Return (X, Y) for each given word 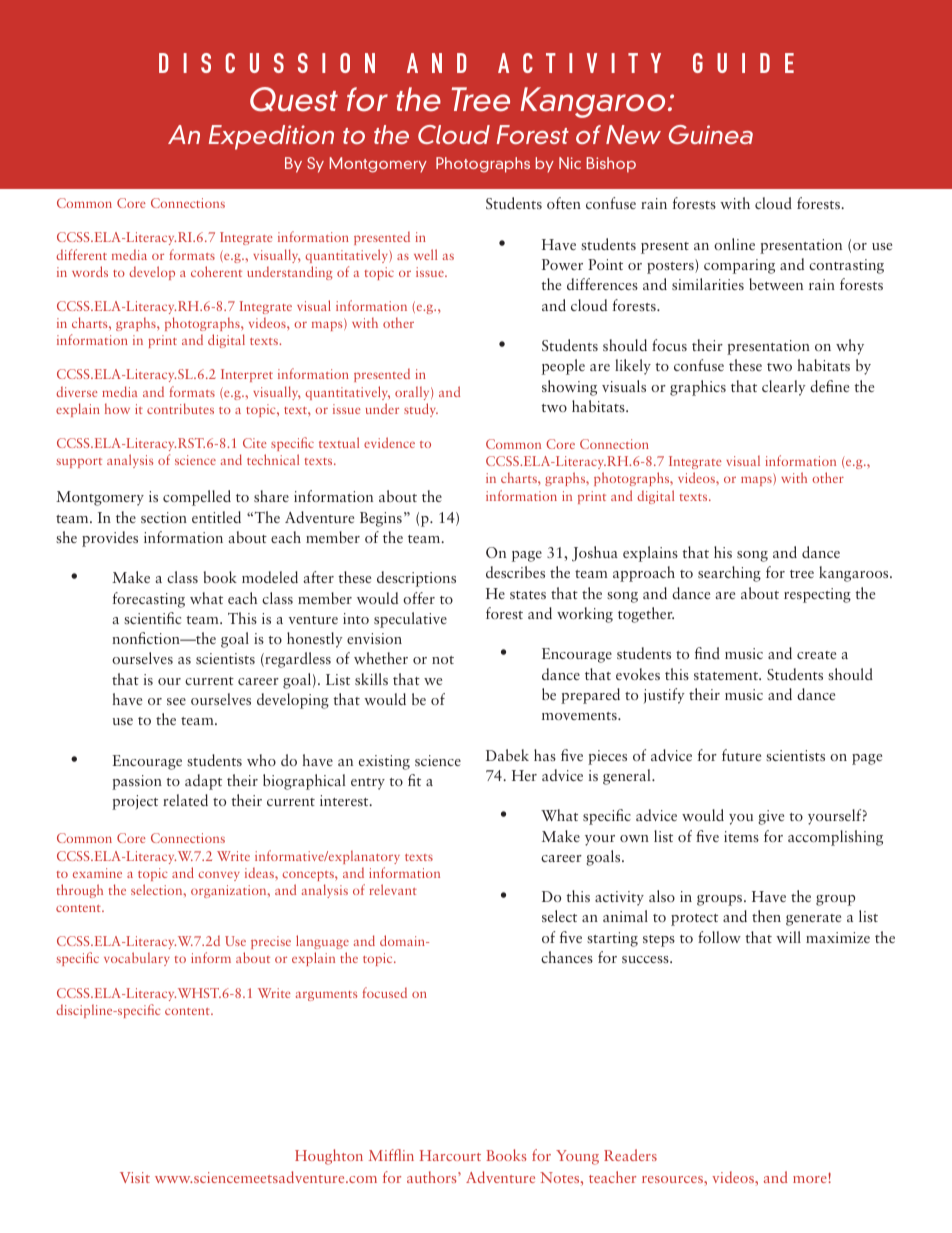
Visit (135, 1177)
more (811, 1178)
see (176, 701)
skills (371, 679)
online (734, 244)
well (425, 254)
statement (727, 676)
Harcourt (450, 1155)
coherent (216, 271)
